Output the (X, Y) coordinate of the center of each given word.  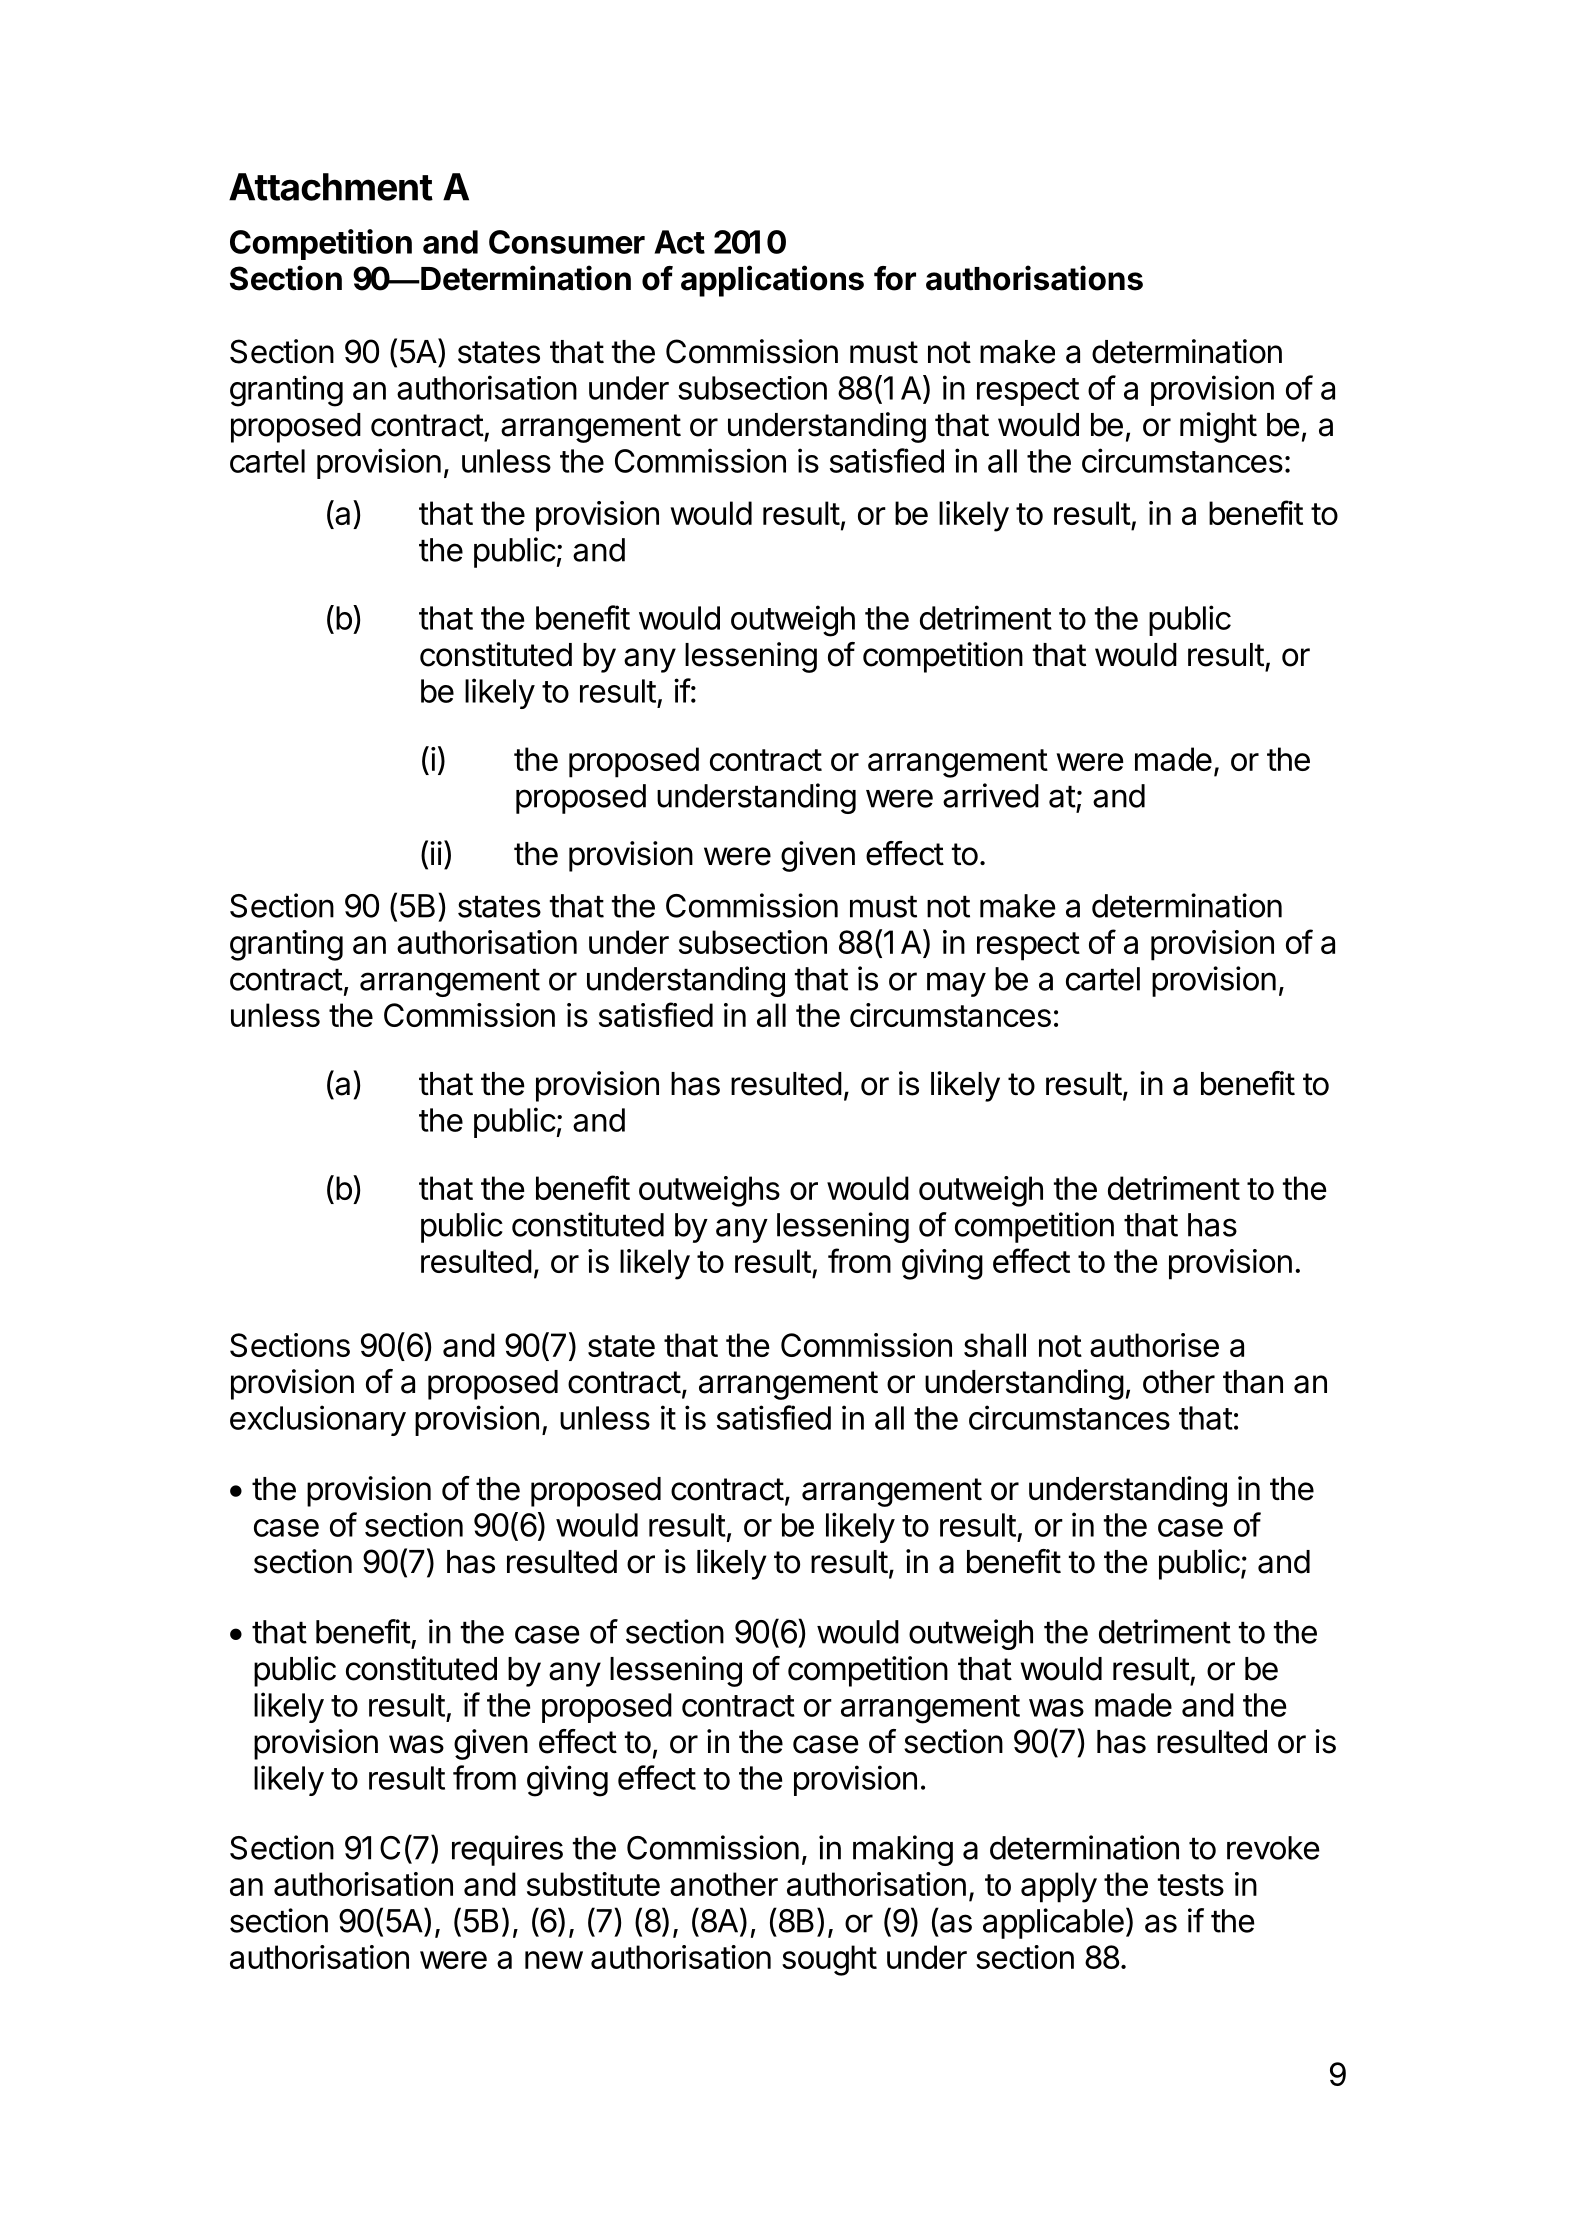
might (1218, 427)
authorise (1154, 1345)
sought (829, 1960)
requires (507, 1850)
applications (772, 281)
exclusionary (318, 1420)
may (956, 984)
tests (1191, 1885)
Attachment (331, 187)
